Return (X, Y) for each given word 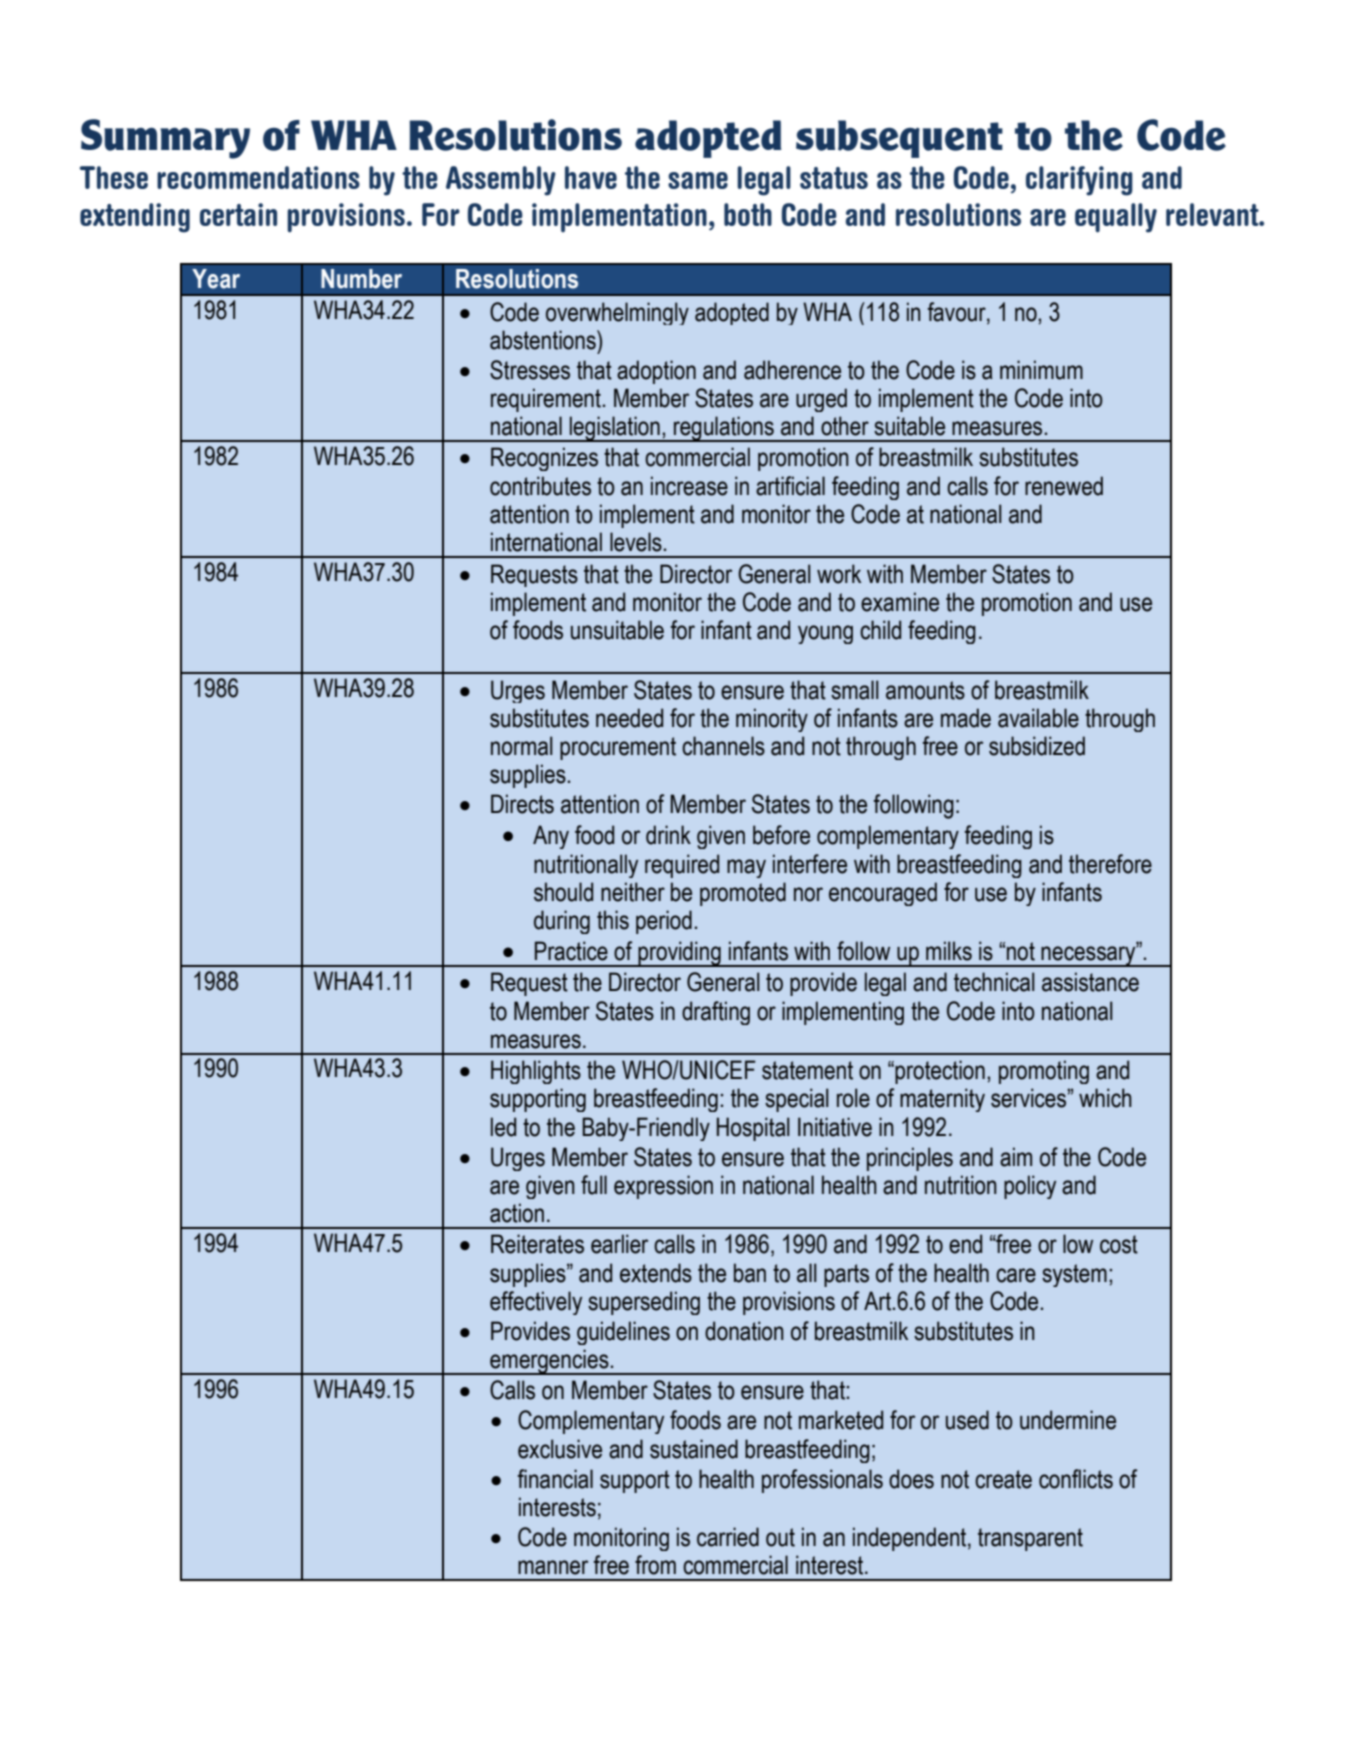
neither (633, 892)
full (594, 1185)
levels (636, 542)
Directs (522, 804)
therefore (1110, 864)
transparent (1030, 1539)
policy (1030, 1187)
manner (553, 1567)
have (591, 177)
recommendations (258, 177)
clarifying (1079, 181)
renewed (1064, 486)
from (655, 1565)
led (503, 1127)
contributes (540, 486)
